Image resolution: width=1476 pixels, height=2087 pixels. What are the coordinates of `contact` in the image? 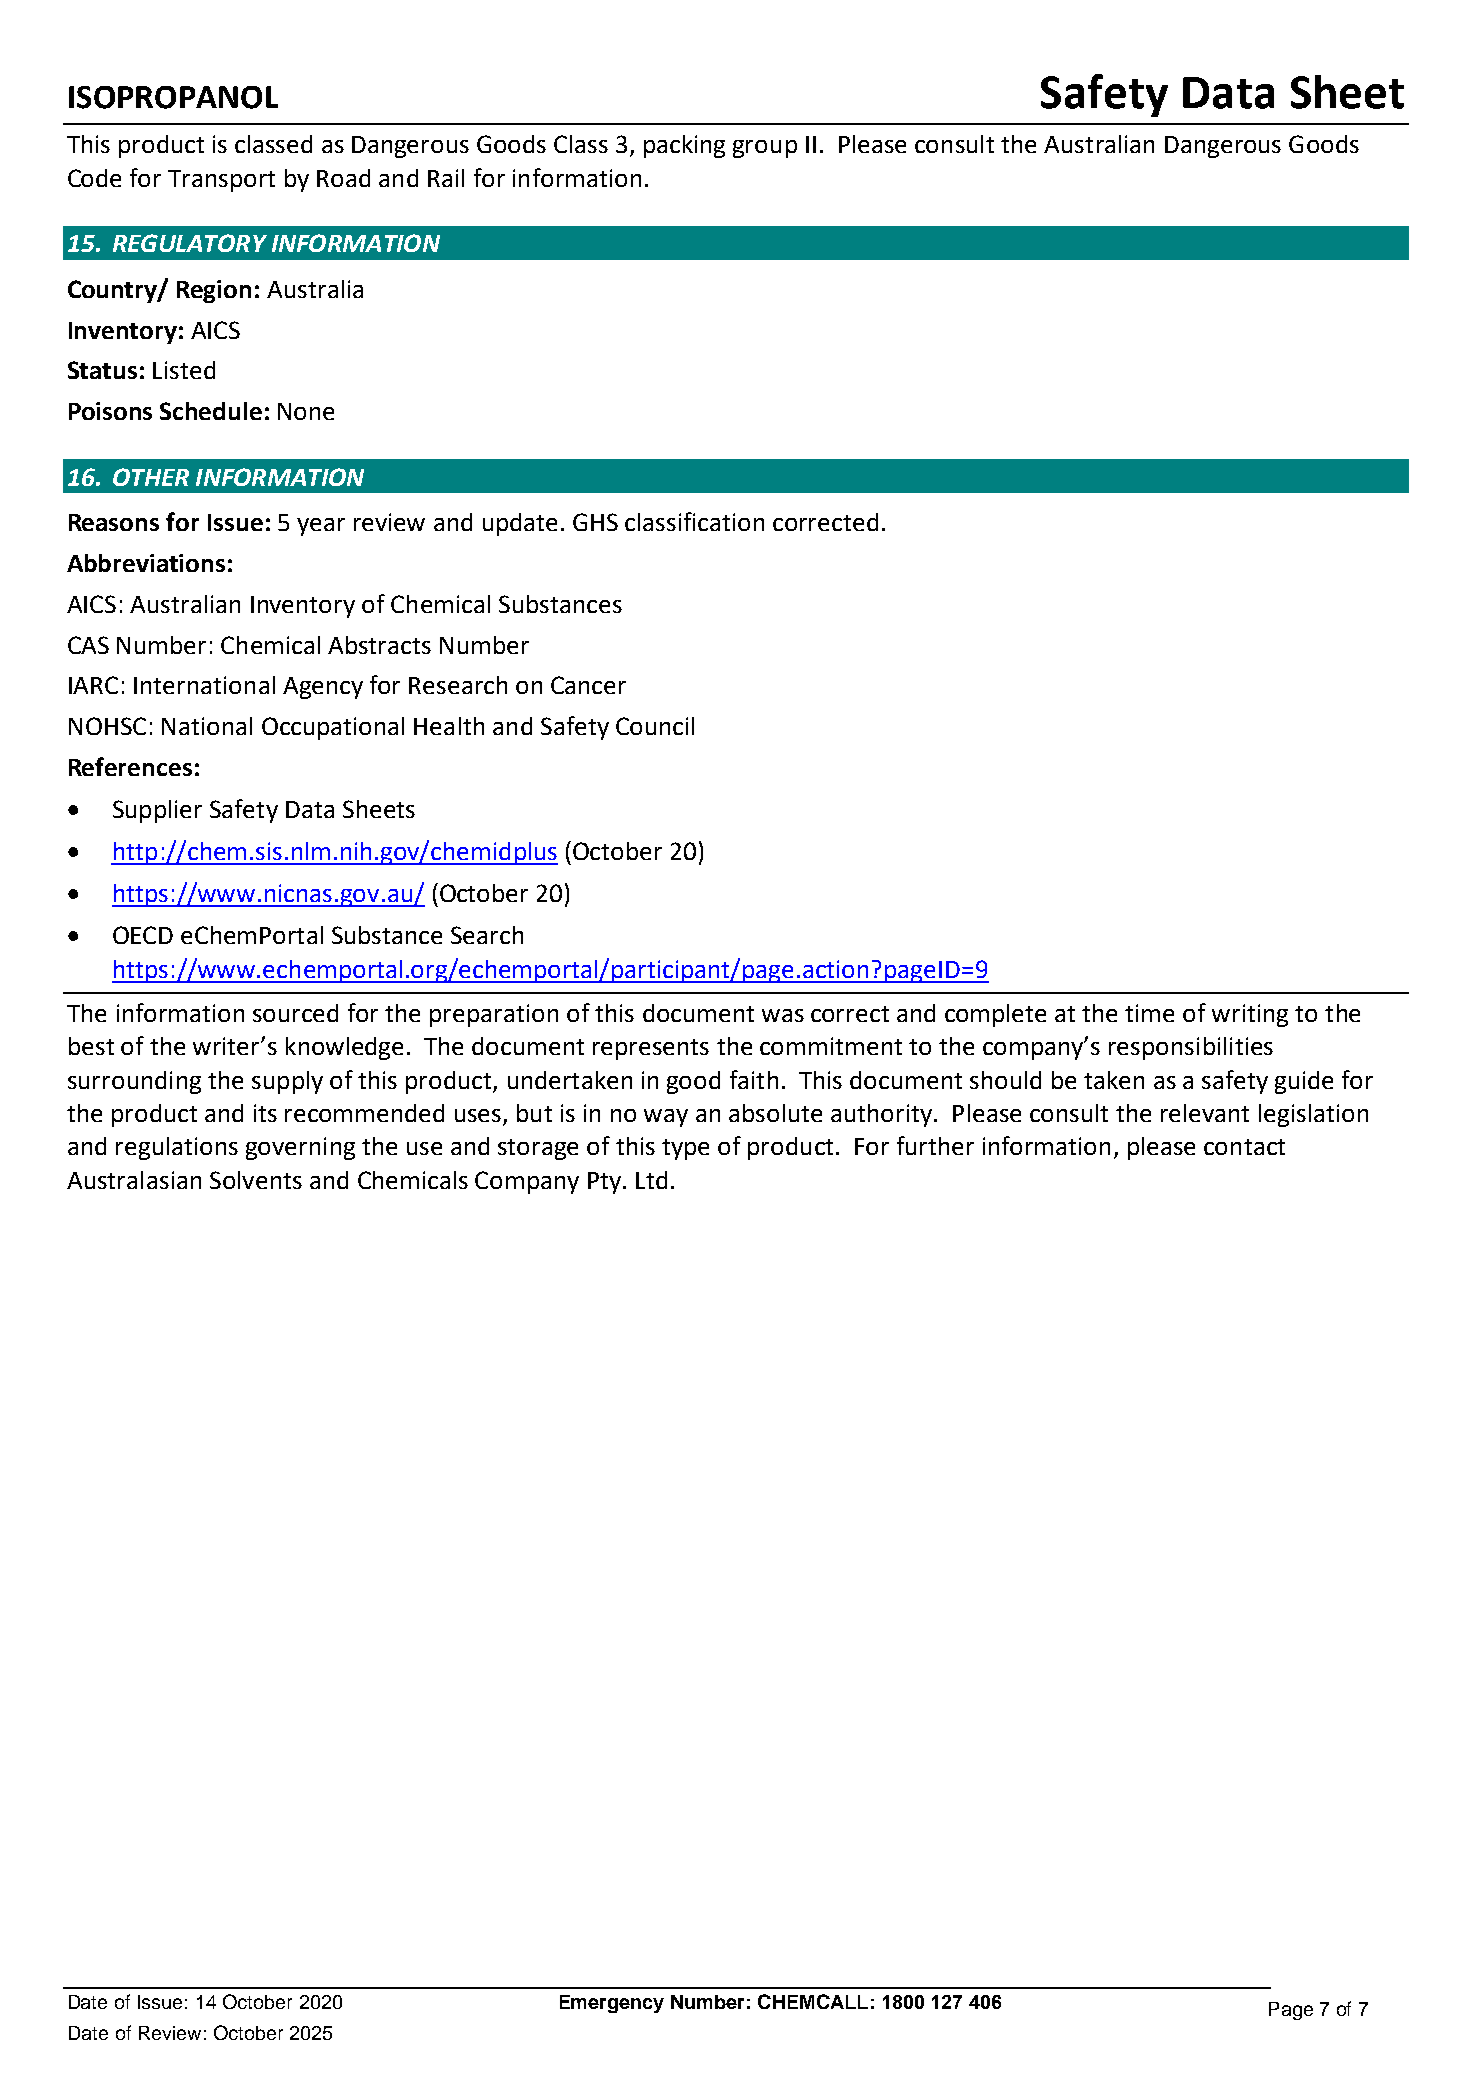 It's located at (1244, 1147).
